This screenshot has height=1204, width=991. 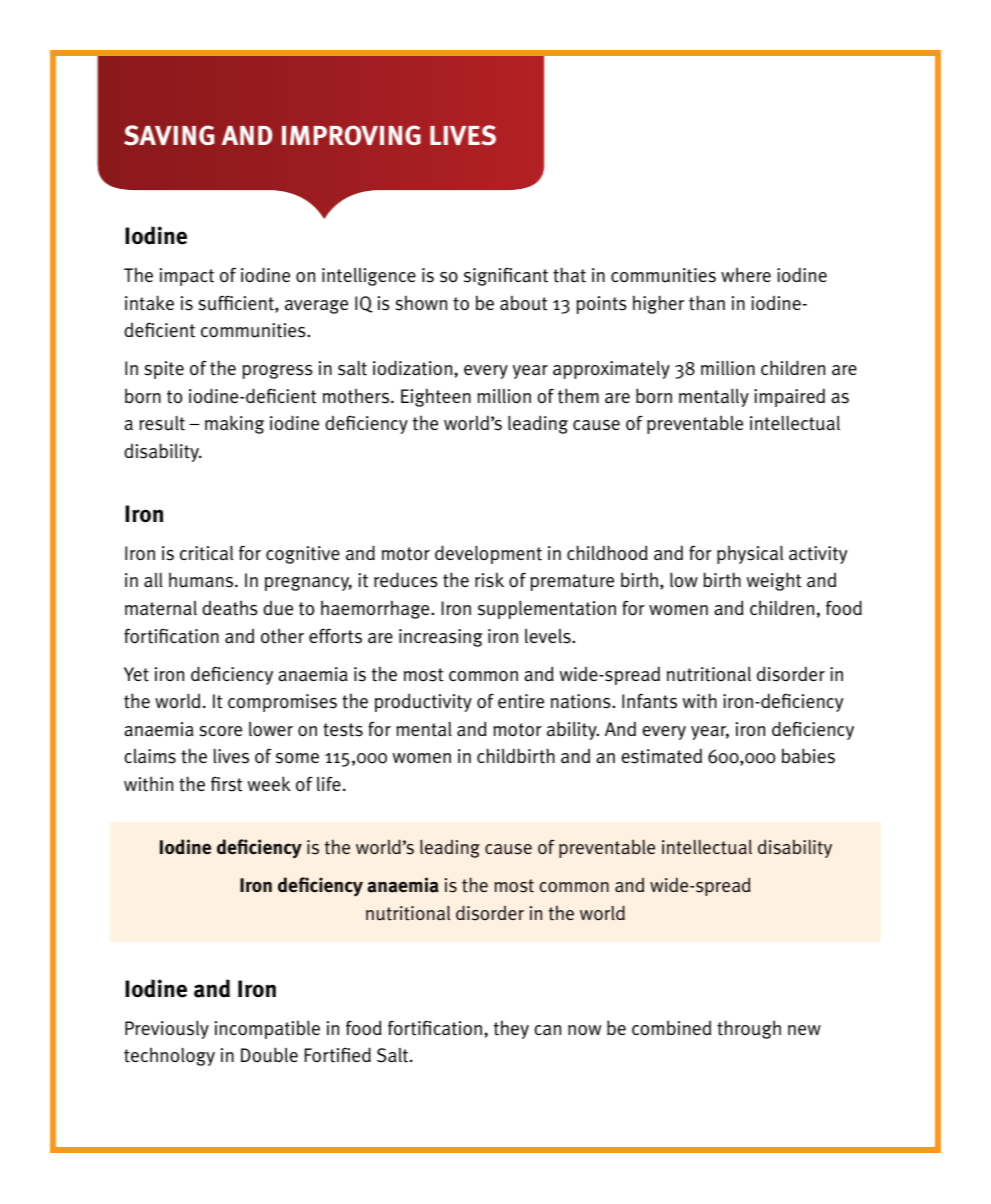 I want to click on risk, so click(x=489, y=580).
